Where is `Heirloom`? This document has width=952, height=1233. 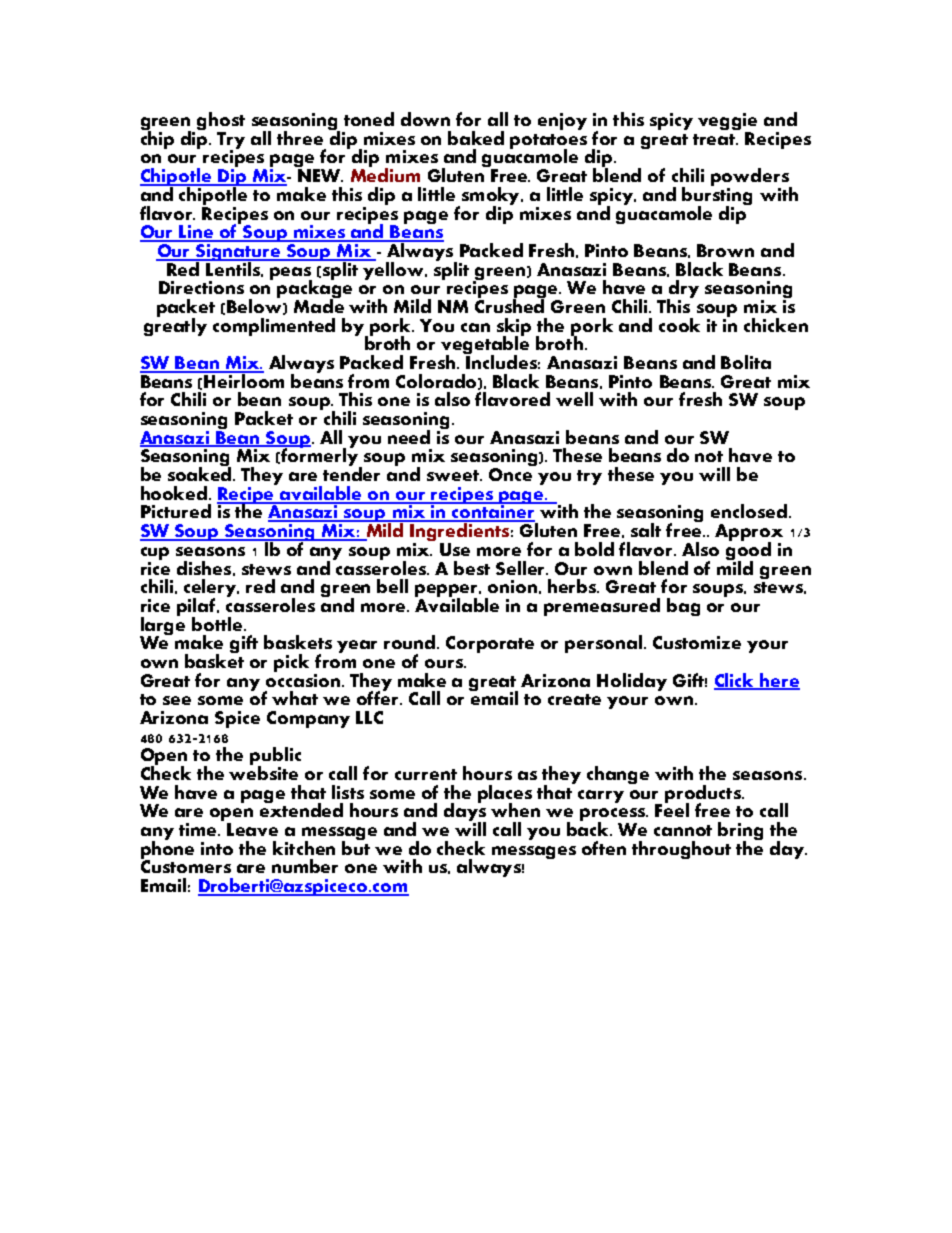
Heirloom is located at coordinates (243, 380).
